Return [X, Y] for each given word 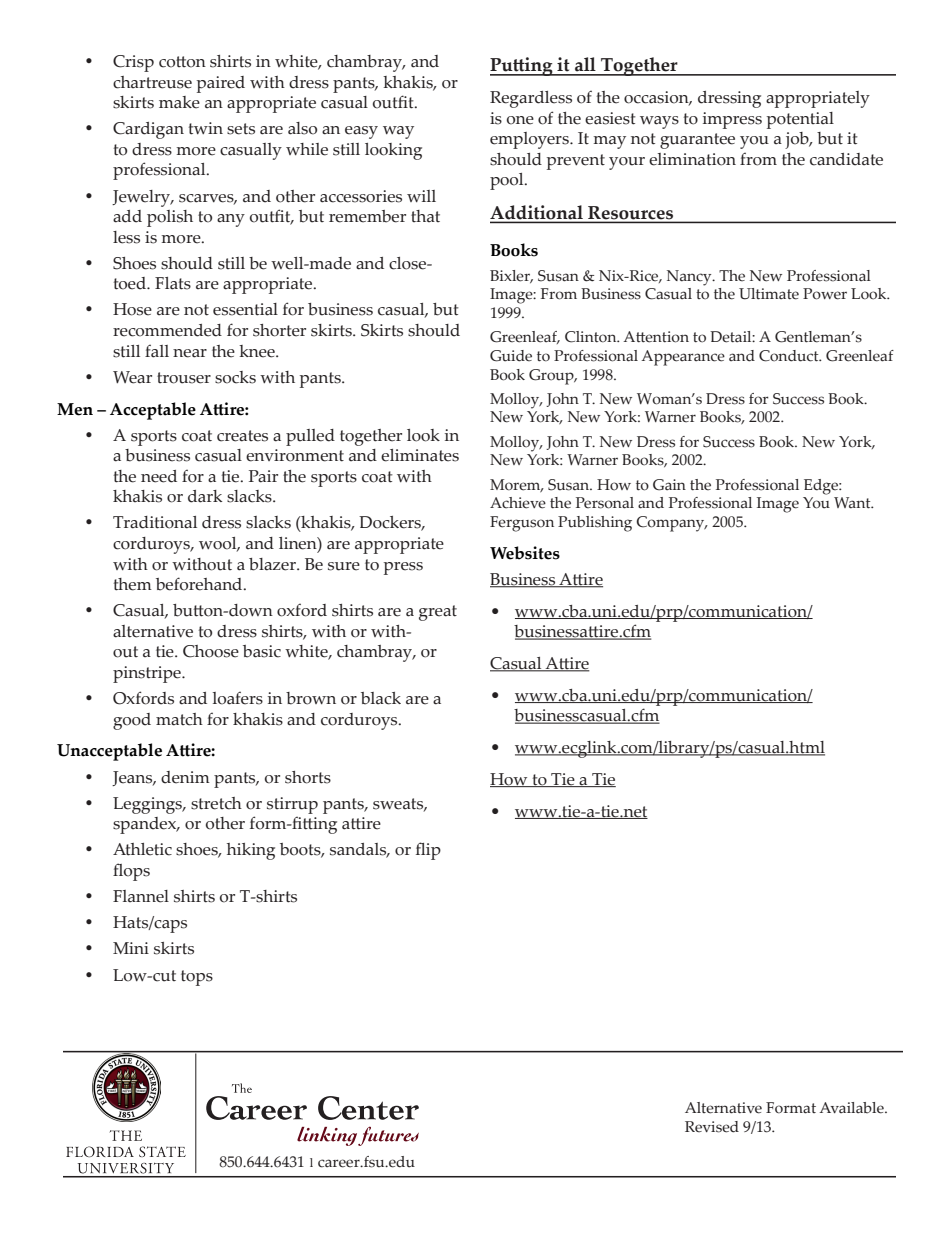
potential [800, 120]
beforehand [200, 584]
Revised [712, 1127]
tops [197, 978]
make [179, 102]
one [520, 120]
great [438, 613]
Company [671, 524]
